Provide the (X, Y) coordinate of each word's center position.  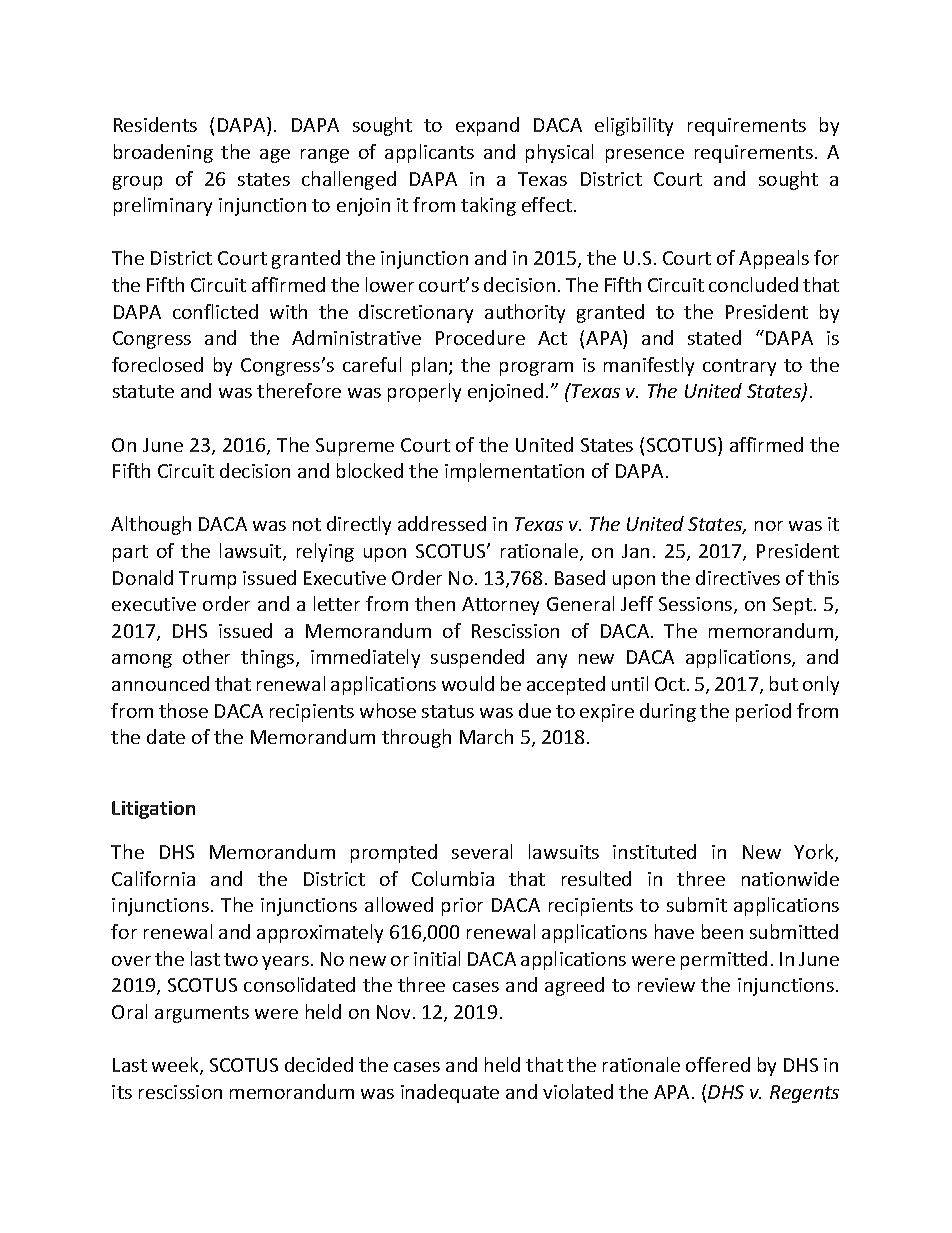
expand (487, 126)
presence (645, 156)
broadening (163, 153)
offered (718, 1064)
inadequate (450, 1093)
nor (769, 526)
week (176, 1066)
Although (151, 525)
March (486, 736)
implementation (514, 472)
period (763, 712)
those (183, 710)
